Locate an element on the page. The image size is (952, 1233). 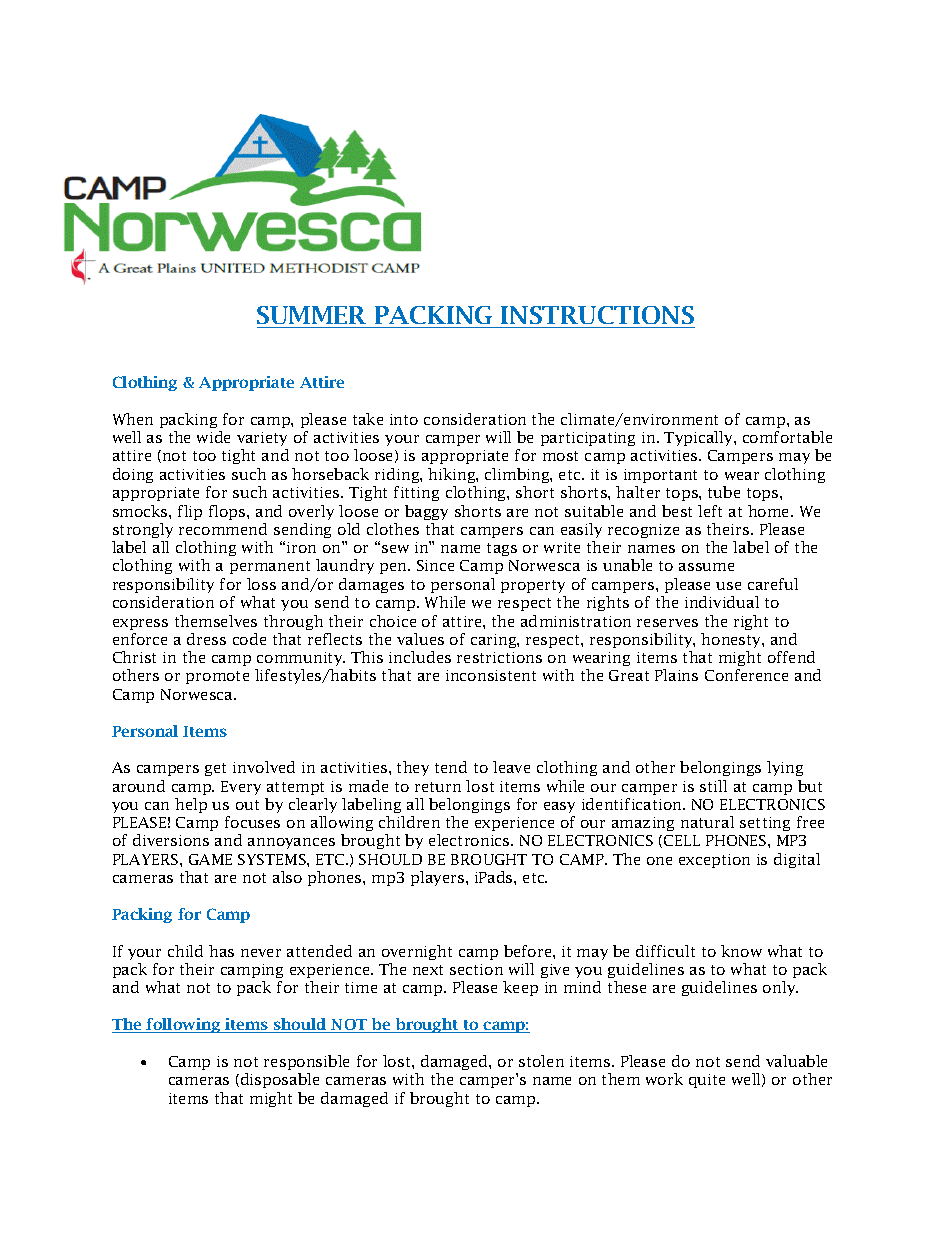
promote is located at coordinates (217, 677).
